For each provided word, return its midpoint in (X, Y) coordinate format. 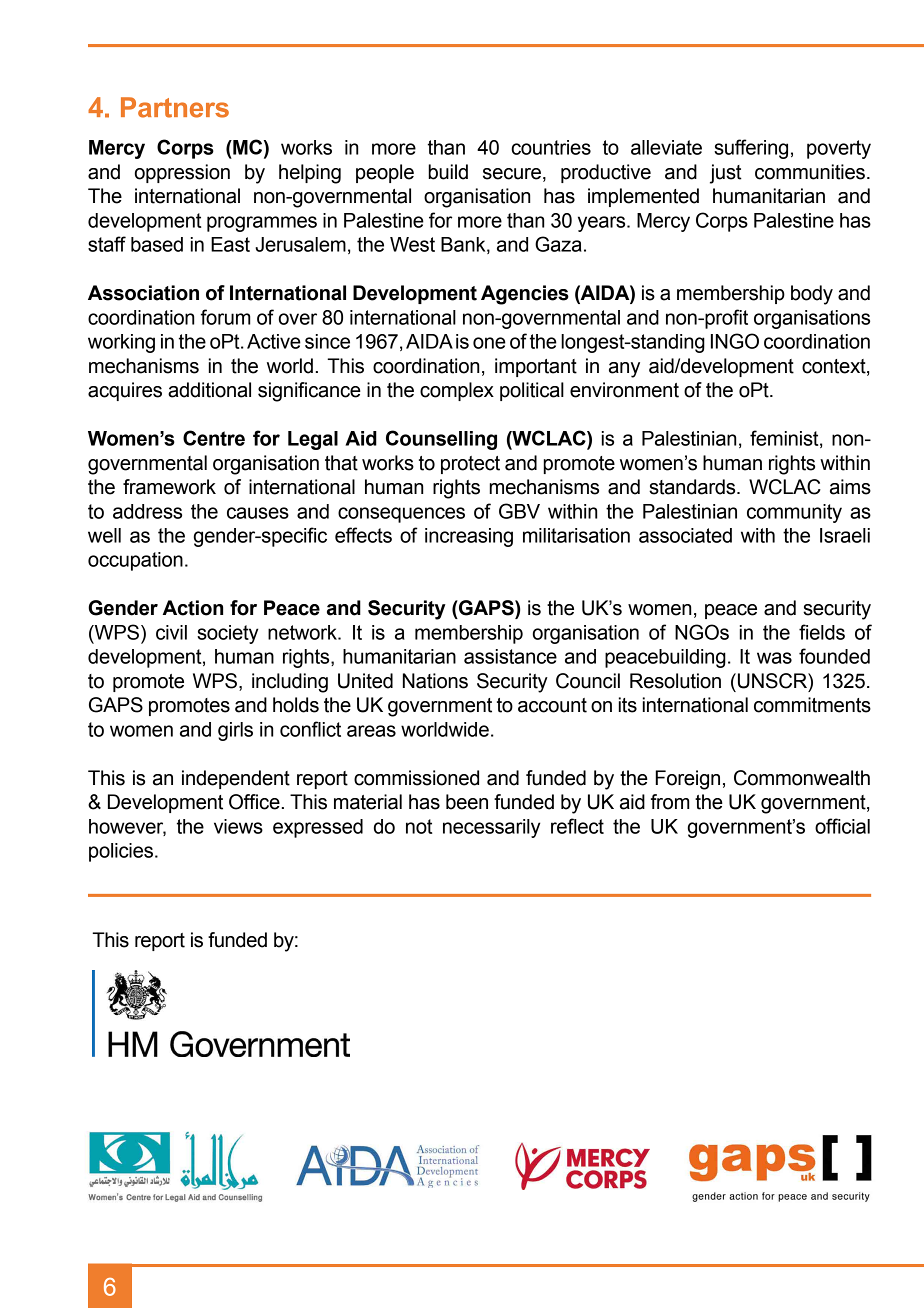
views (238, 826)
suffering (751, 149)
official (842, 826)
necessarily (491, 828)
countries (551, 147)
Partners (175, 107)
